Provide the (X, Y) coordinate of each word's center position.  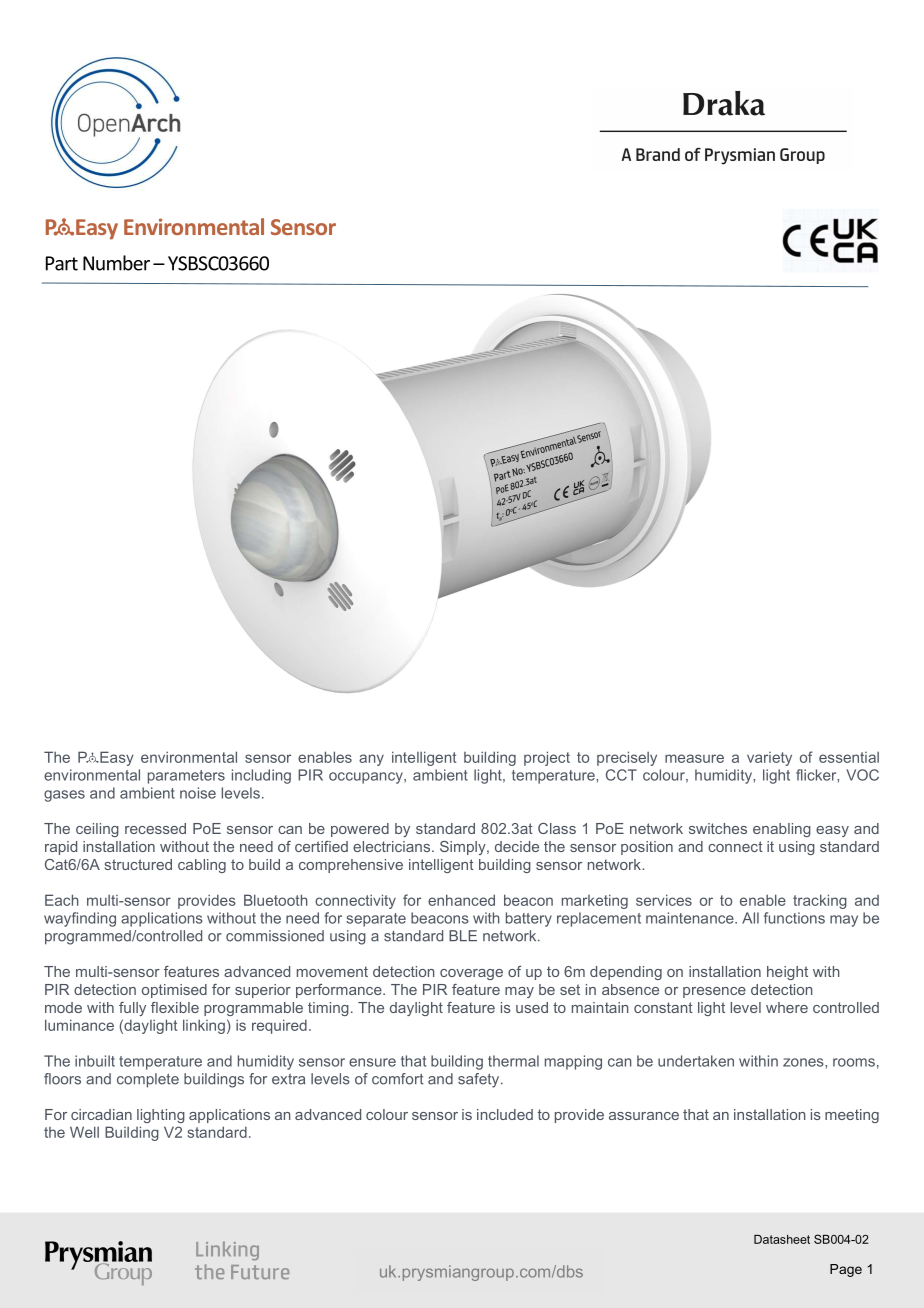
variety (769, 759)
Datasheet (782, 1239)
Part (62, 263)
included (505, 1114)
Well (84, 1132)
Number (116, 263)
